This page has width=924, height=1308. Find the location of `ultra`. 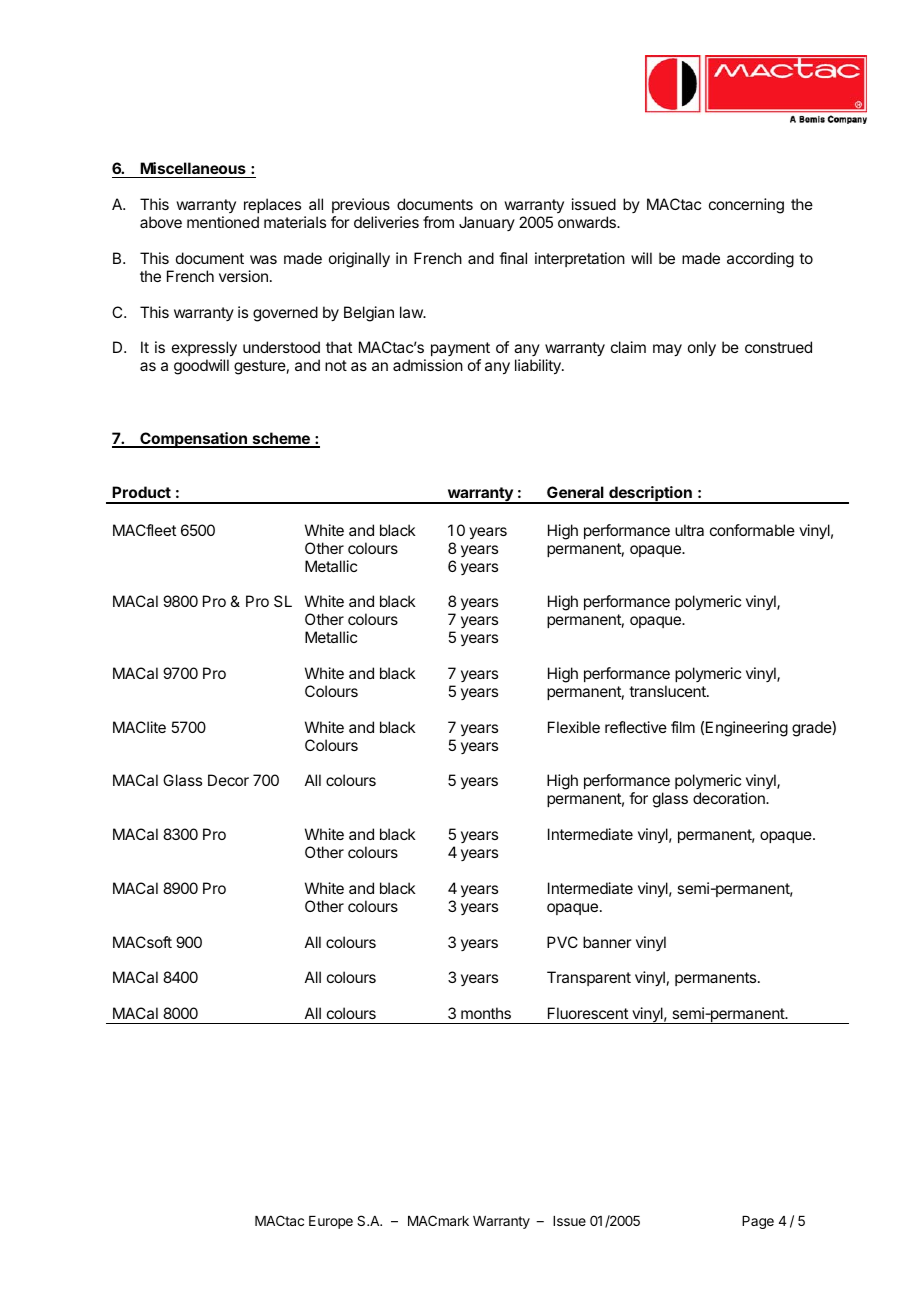

ultra is located at coordinates (689, 530).
